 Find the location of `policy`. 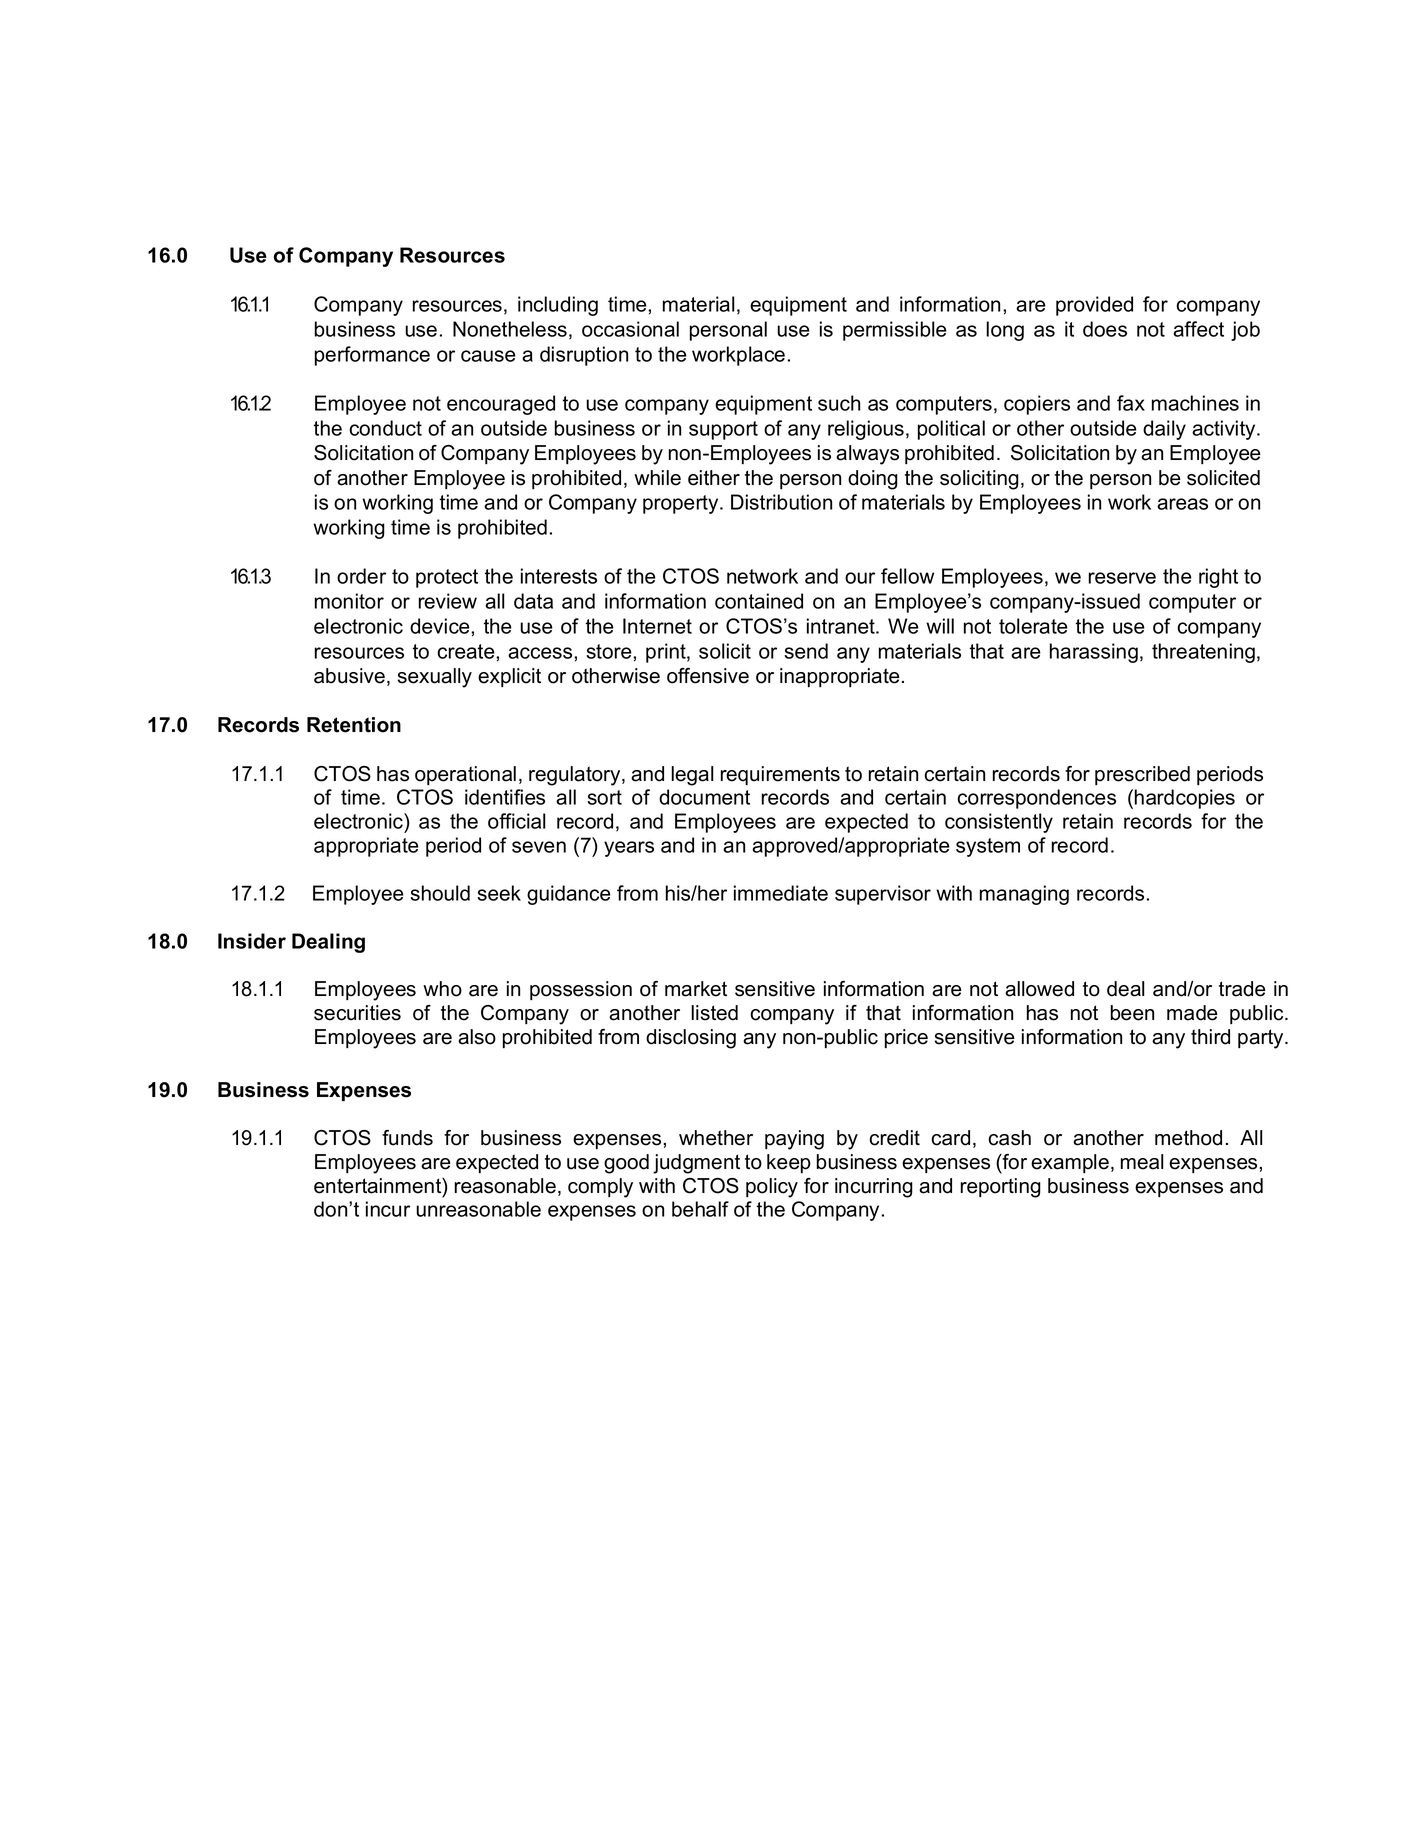

policy is located at coordinates (772, 1188).
